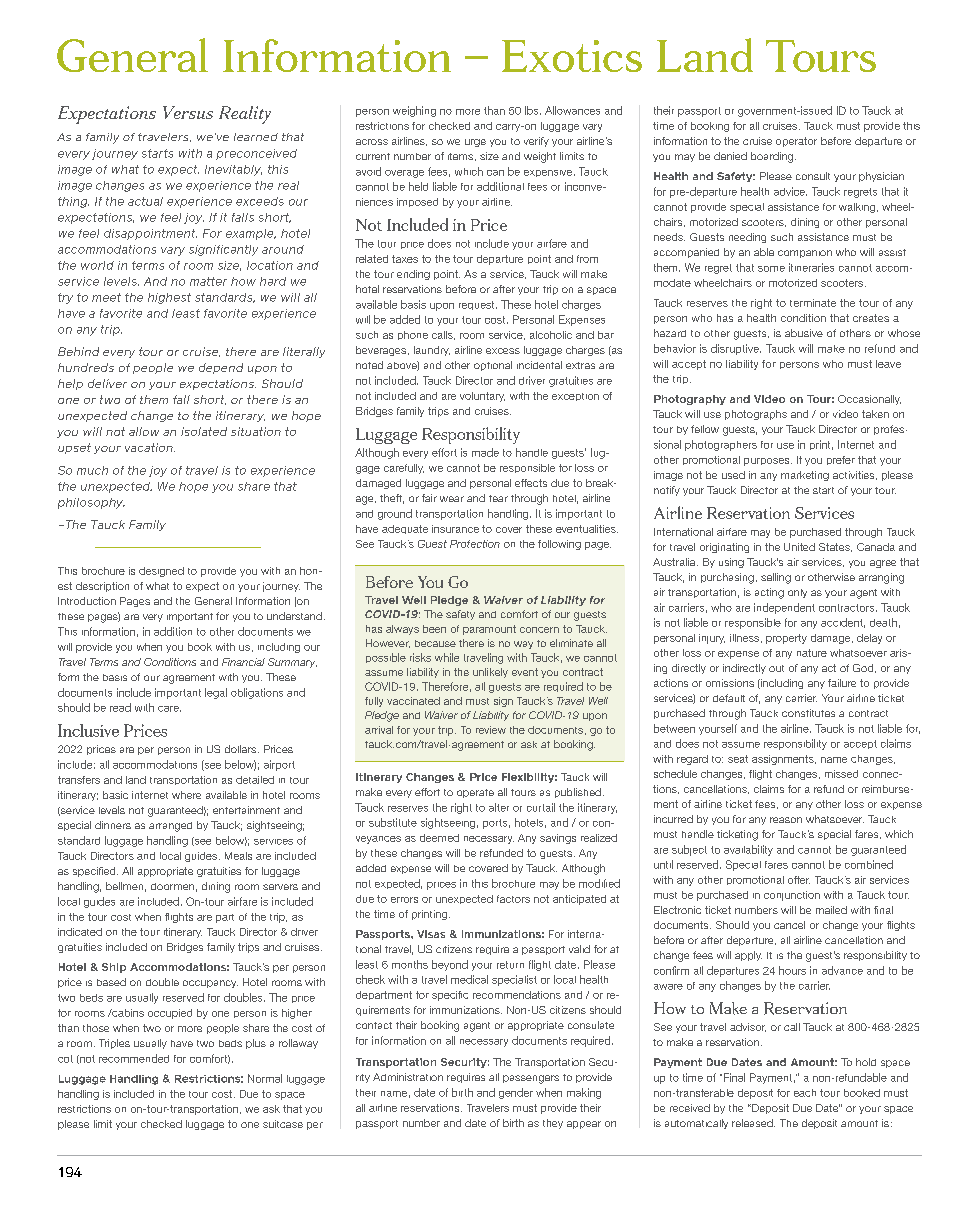  I want to click on Versus, so click(188, 112).
